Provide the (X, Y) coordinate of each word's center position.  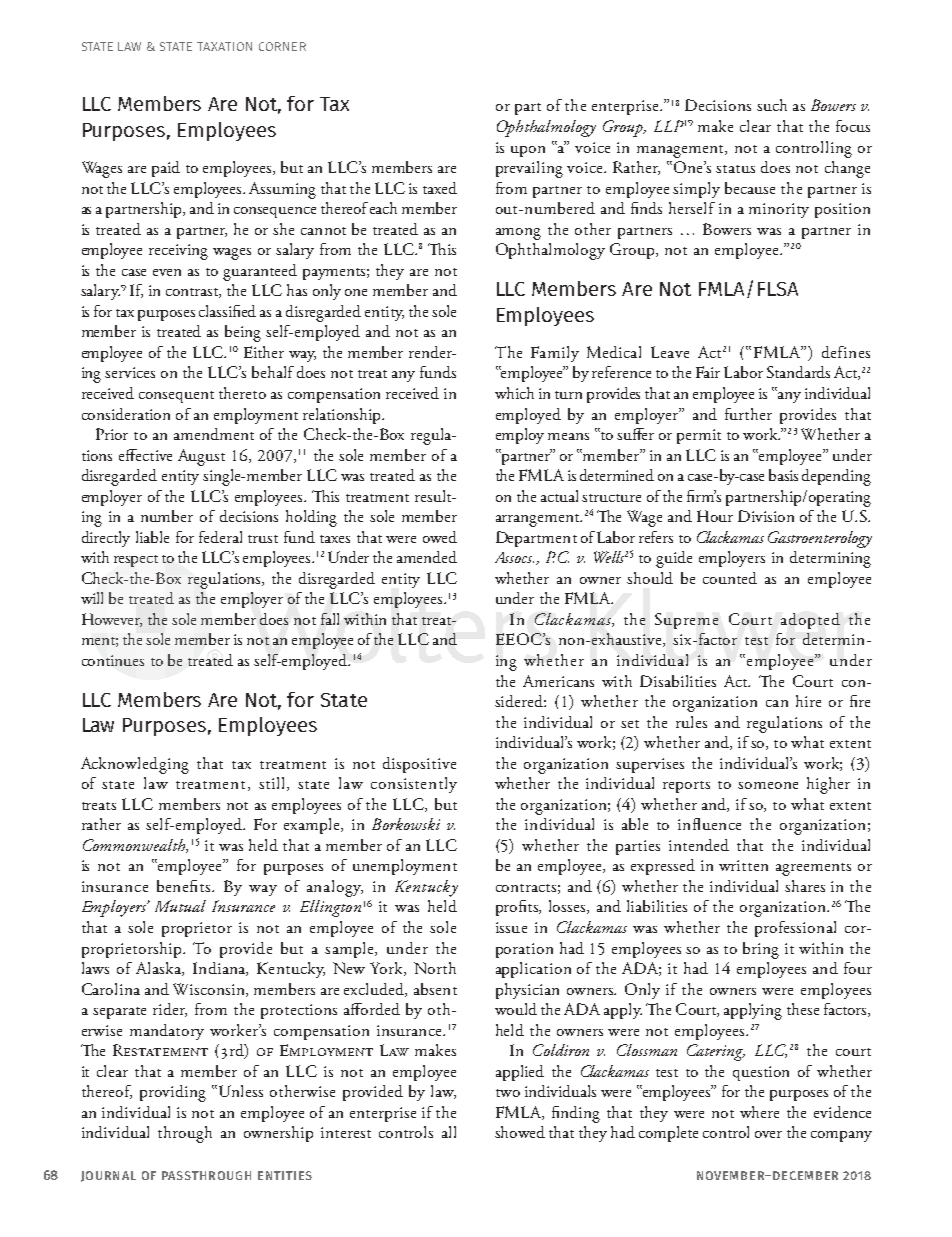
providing (173, 1093)
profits (518, 908)
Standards (798, 372)
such (772, 105)
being (243, 333)
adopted (810, 621)
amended (427, 557)
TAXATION (224, 46)
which (514, 393)
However (112, 620)
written (743, 865)
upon (528, 151)
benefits (185, 886)
